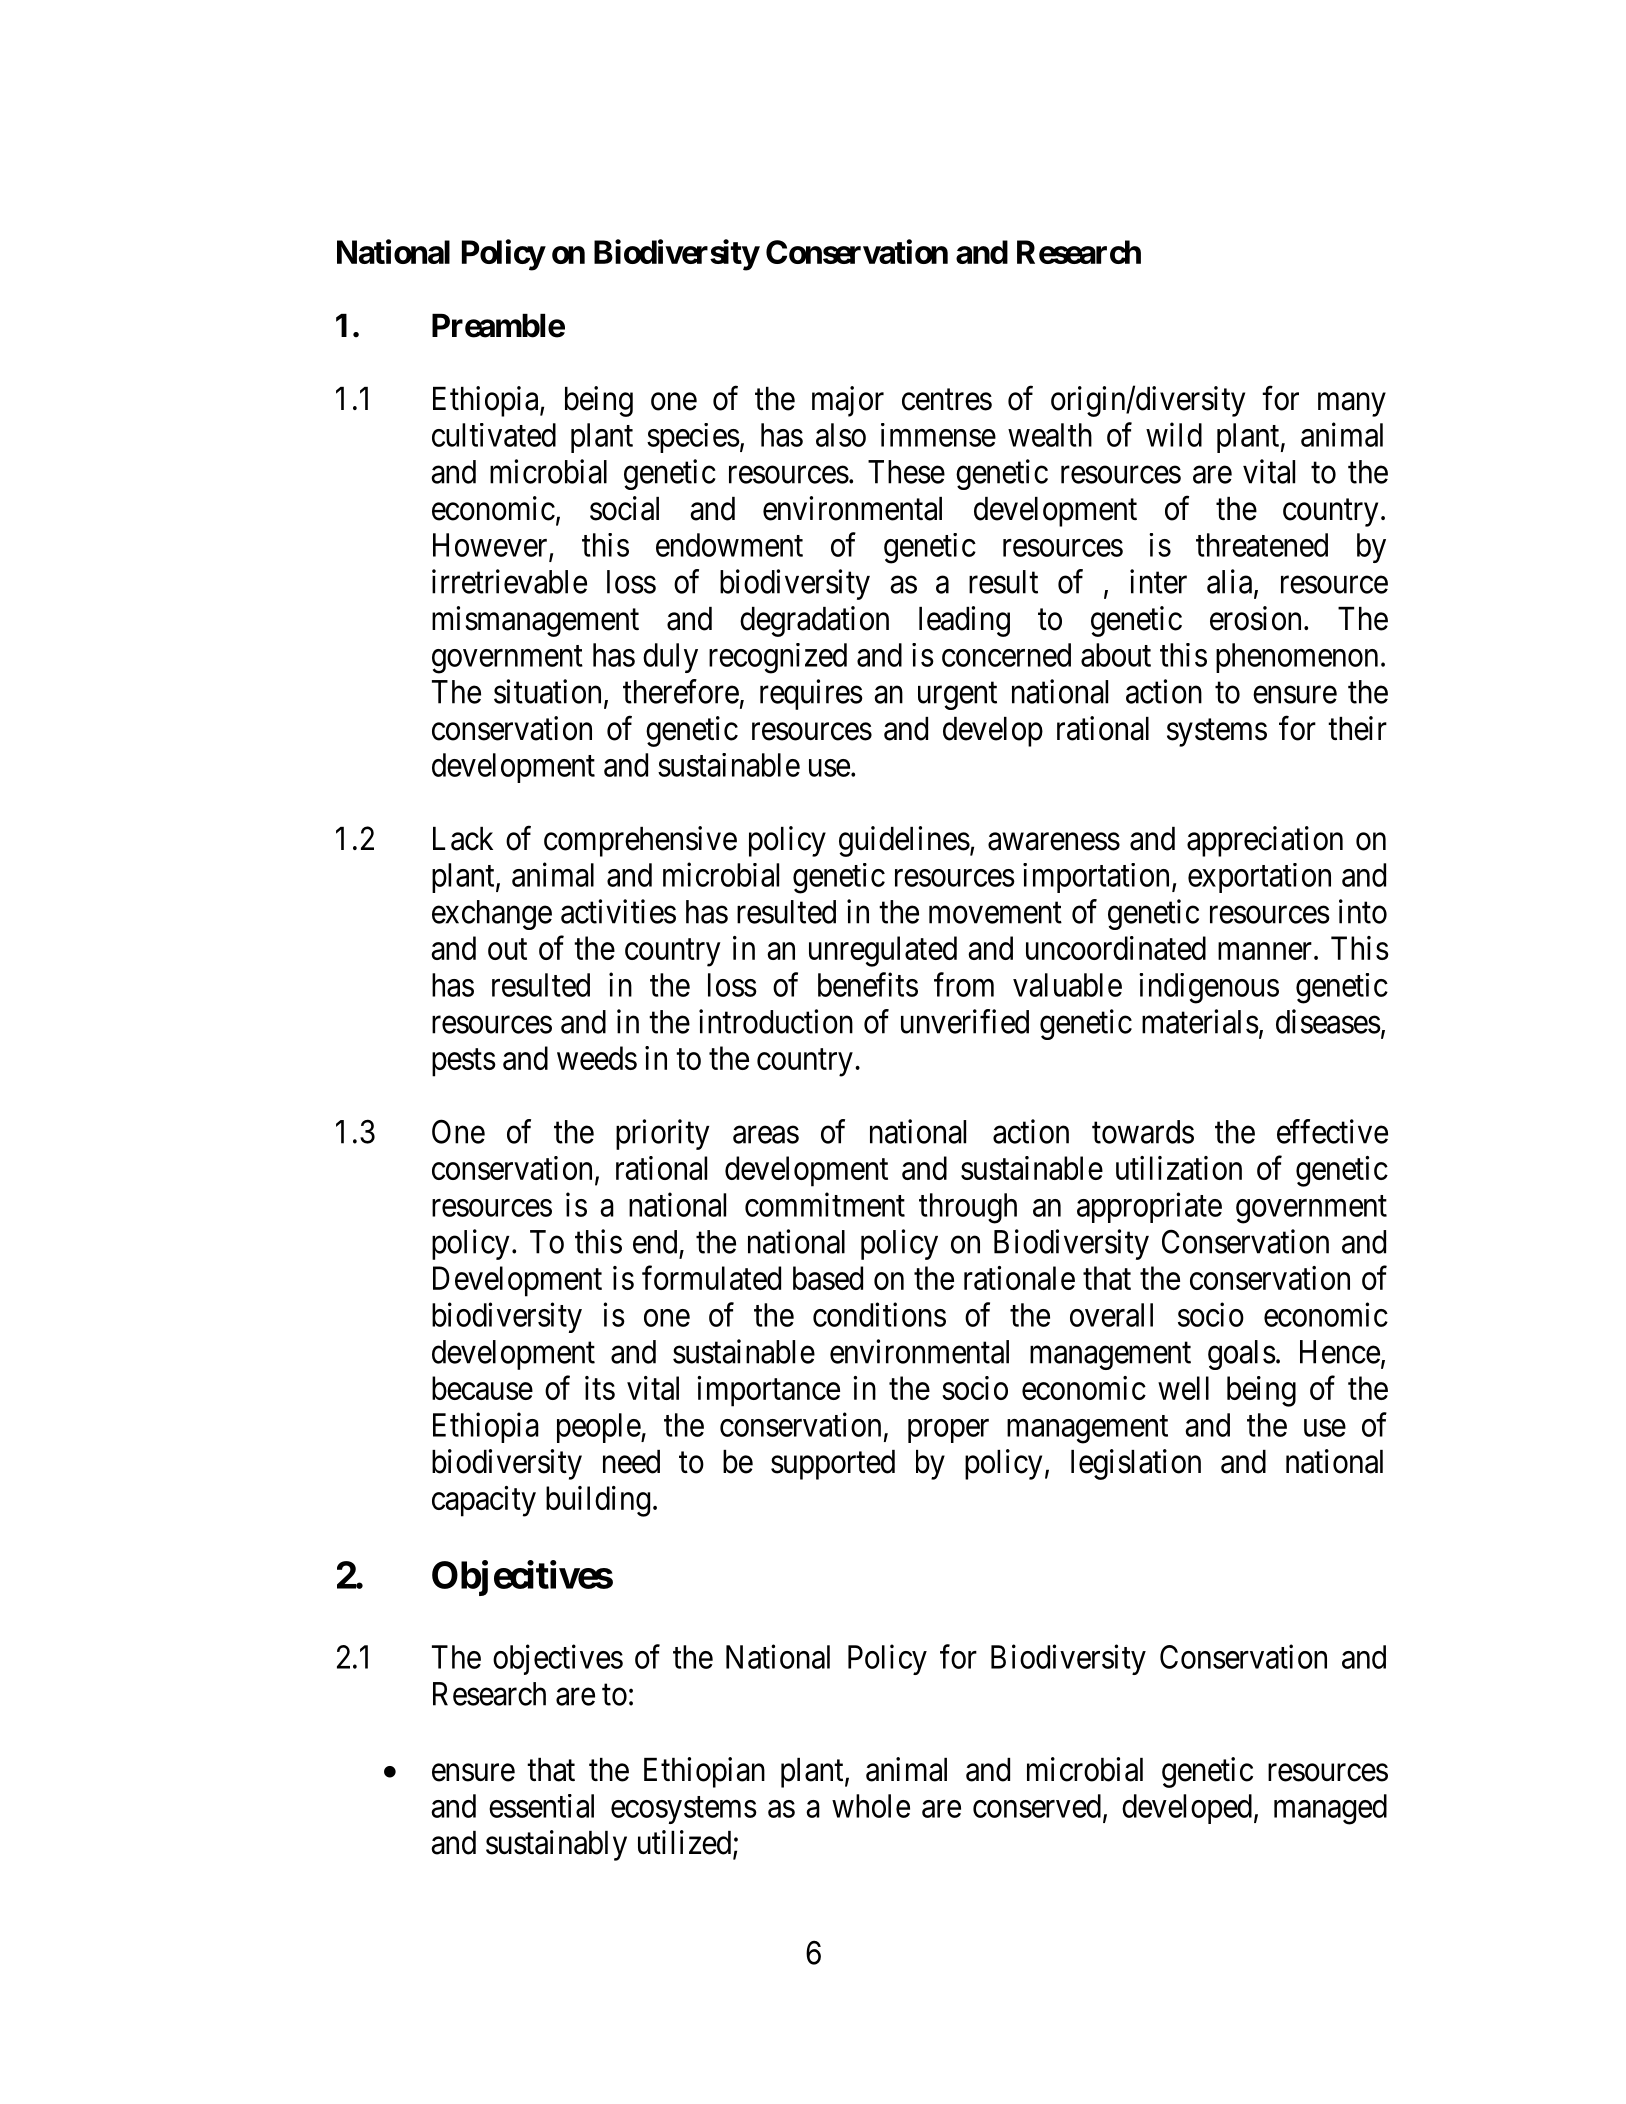 Image resolution: width=1626 pixels, height=2104 pixels. What do you see at coordinates (494, 435) in the screenshot?
I see `cultivated` at bounding box center [494, 435].
